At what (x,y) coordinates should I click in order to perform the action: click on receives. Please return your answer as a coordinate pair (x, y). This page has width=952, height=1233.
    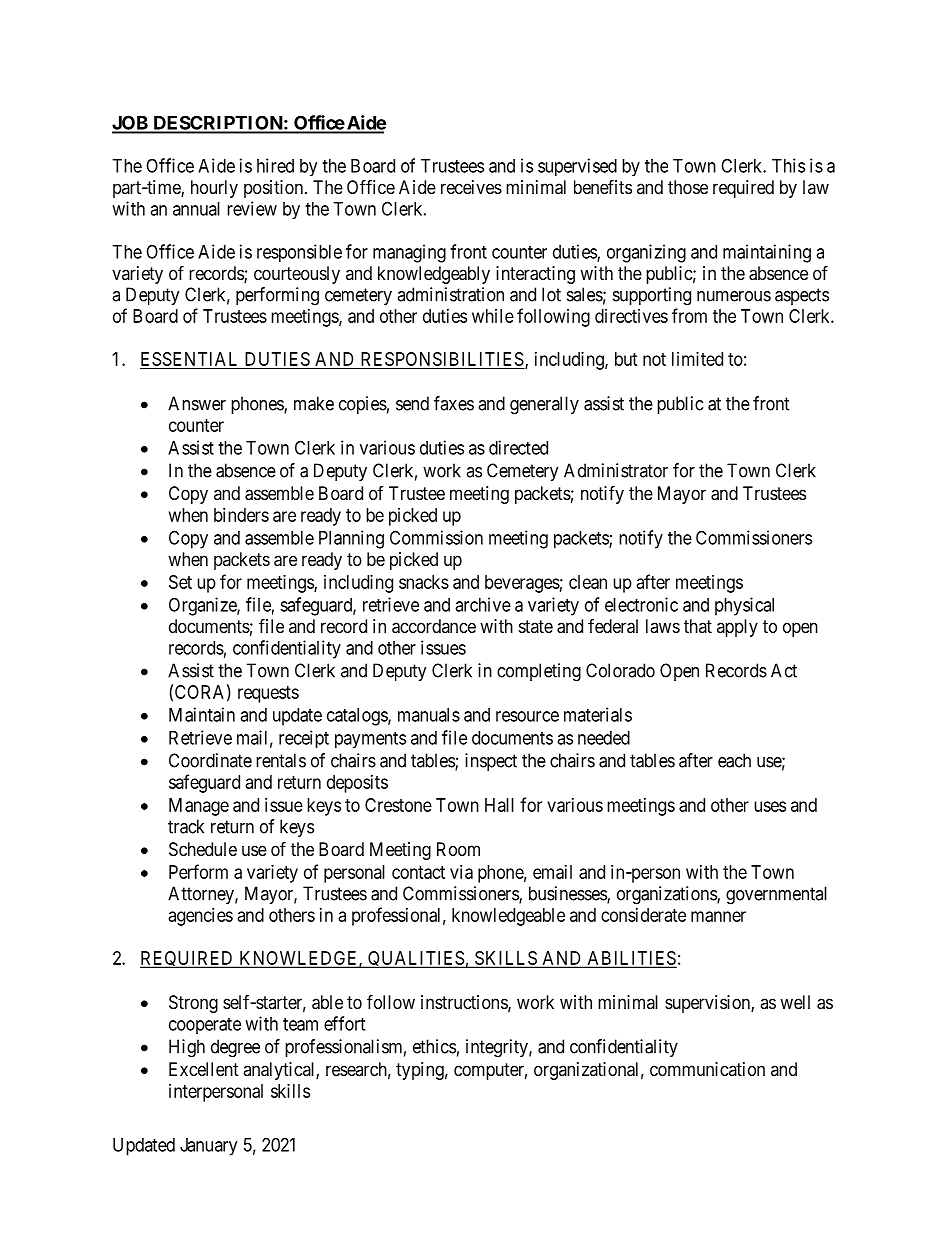
    Looking at the image, I should click on (471, 187).
